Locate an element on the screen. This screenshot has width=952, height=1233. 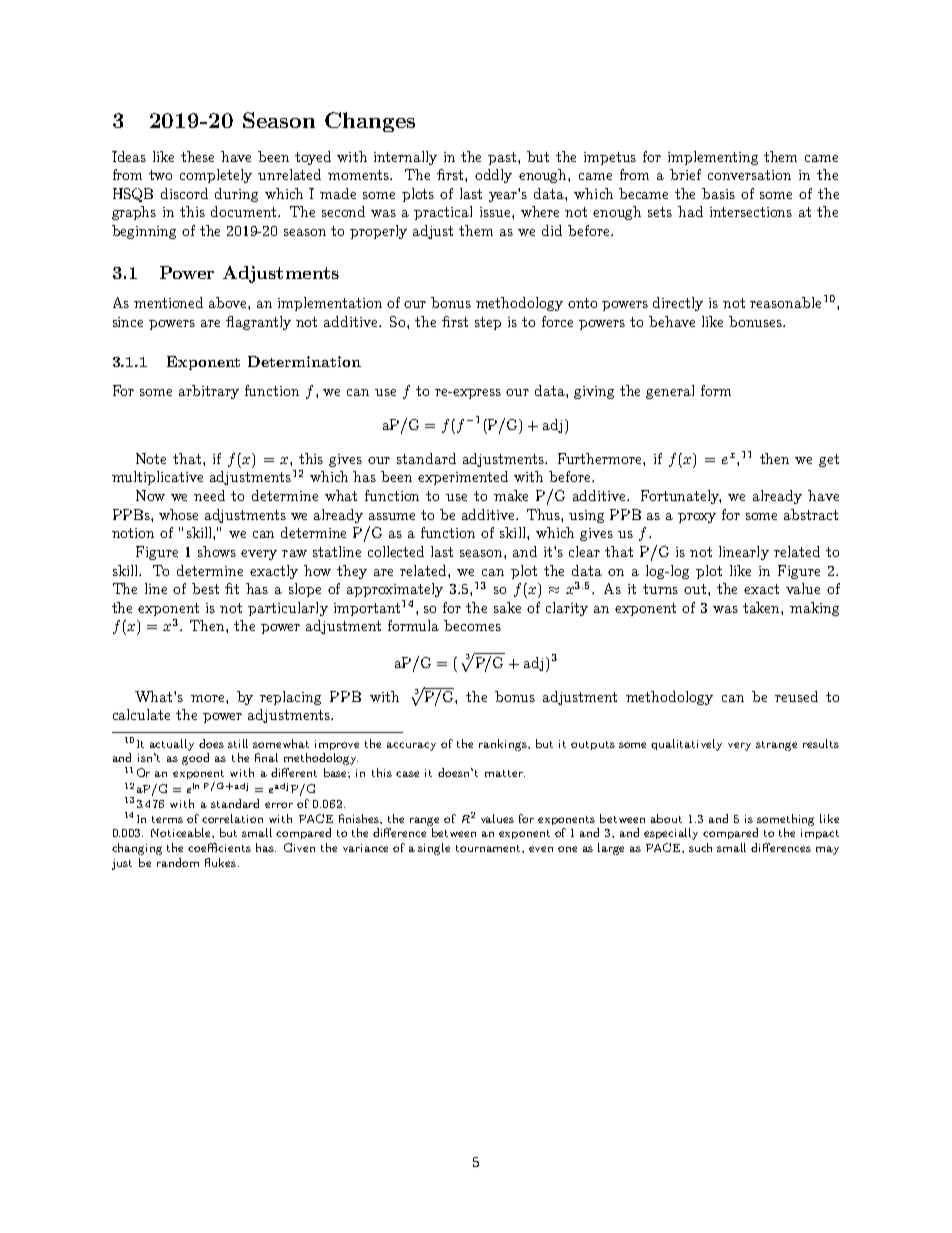
experimented is located at coordinates (463, 478).
